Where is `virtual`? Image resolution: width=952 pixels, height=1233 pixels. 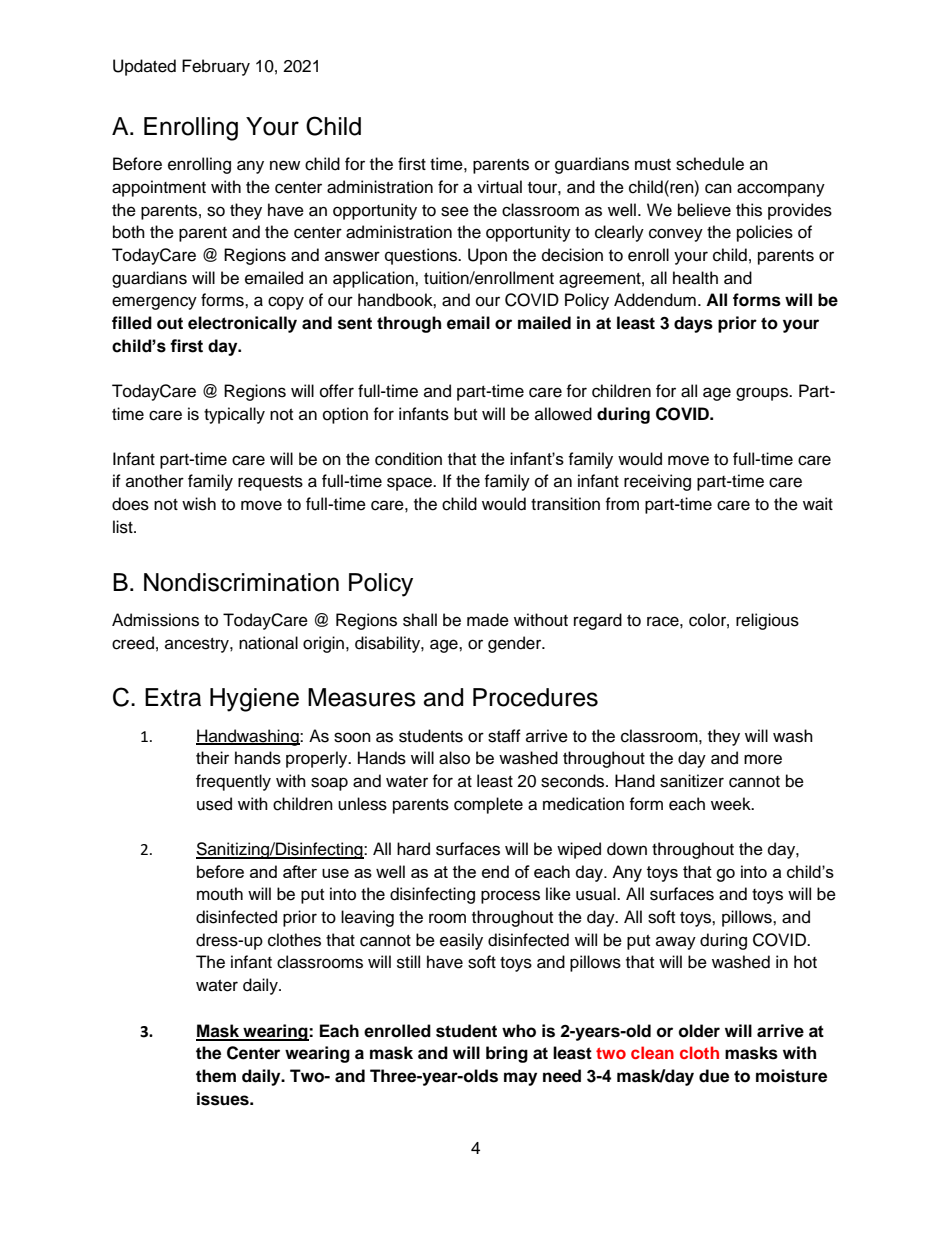 virtual is located at coordinates (499, 187).
